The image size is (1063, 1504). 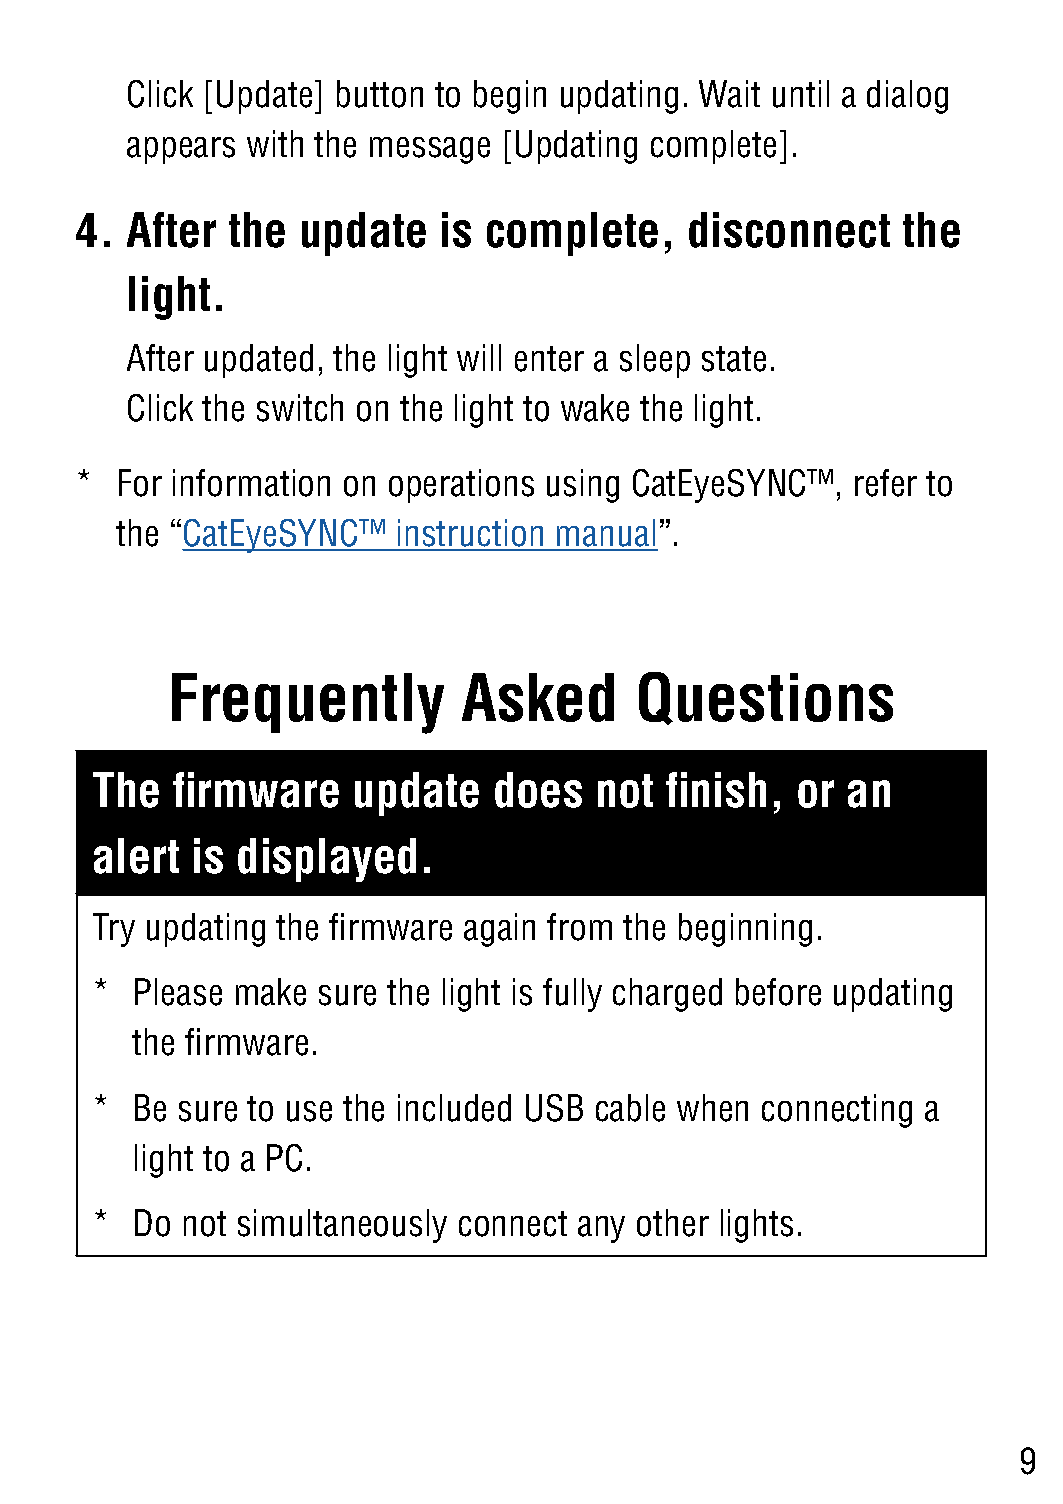 What do you see at coordinates (430, 150) in the screenshot?
I see `message` at bounding box center [430, 150].
